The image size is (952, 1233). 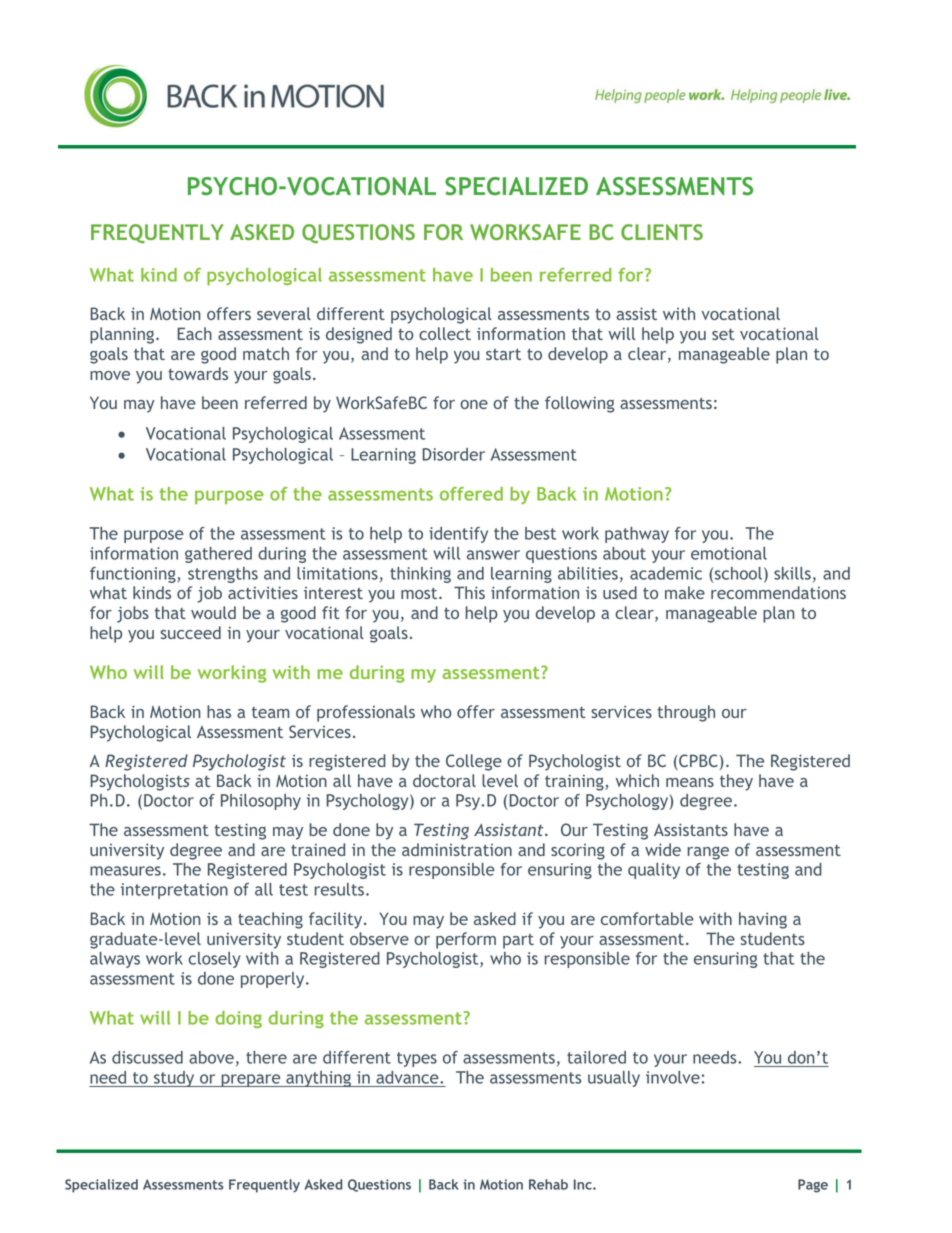 What do you see at coordinates (723, 334) in the screenshot?
I see `set` at bounding box center [723, 334].
